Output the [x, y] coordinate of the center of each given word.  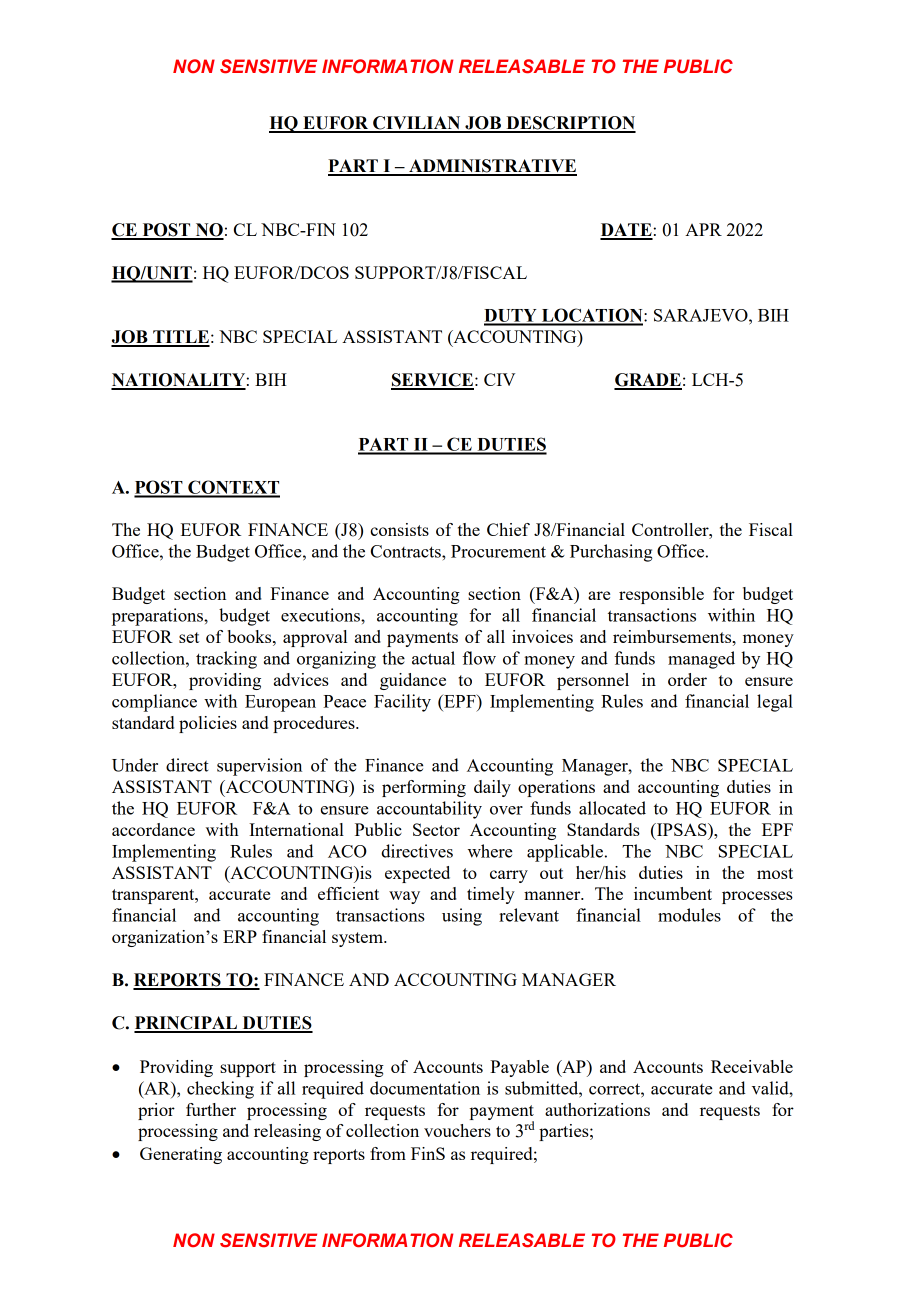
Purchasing [611, 553]
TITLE [180, 338]
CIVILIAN [417, 124]
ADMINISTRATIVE [492, 167]
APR [703, 229]
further [211, 1109]
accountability [429, 810]
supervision [259, 767]
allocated [612, 808]
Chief [508, 529]
